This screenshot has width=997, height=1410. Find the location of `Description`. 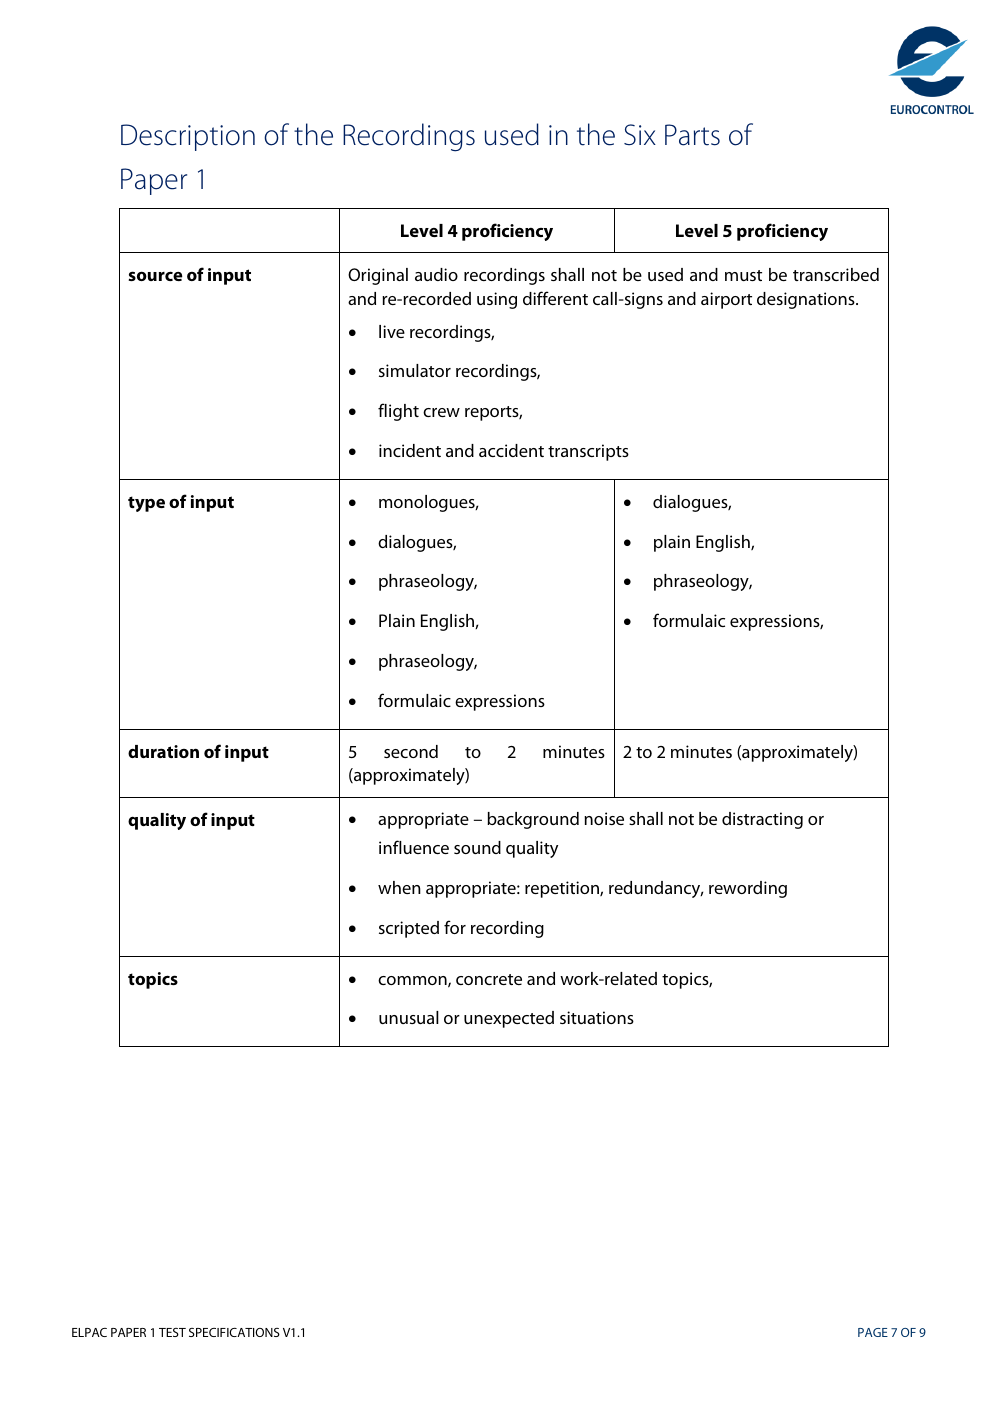

Description is located at coordinates (188, 137).
